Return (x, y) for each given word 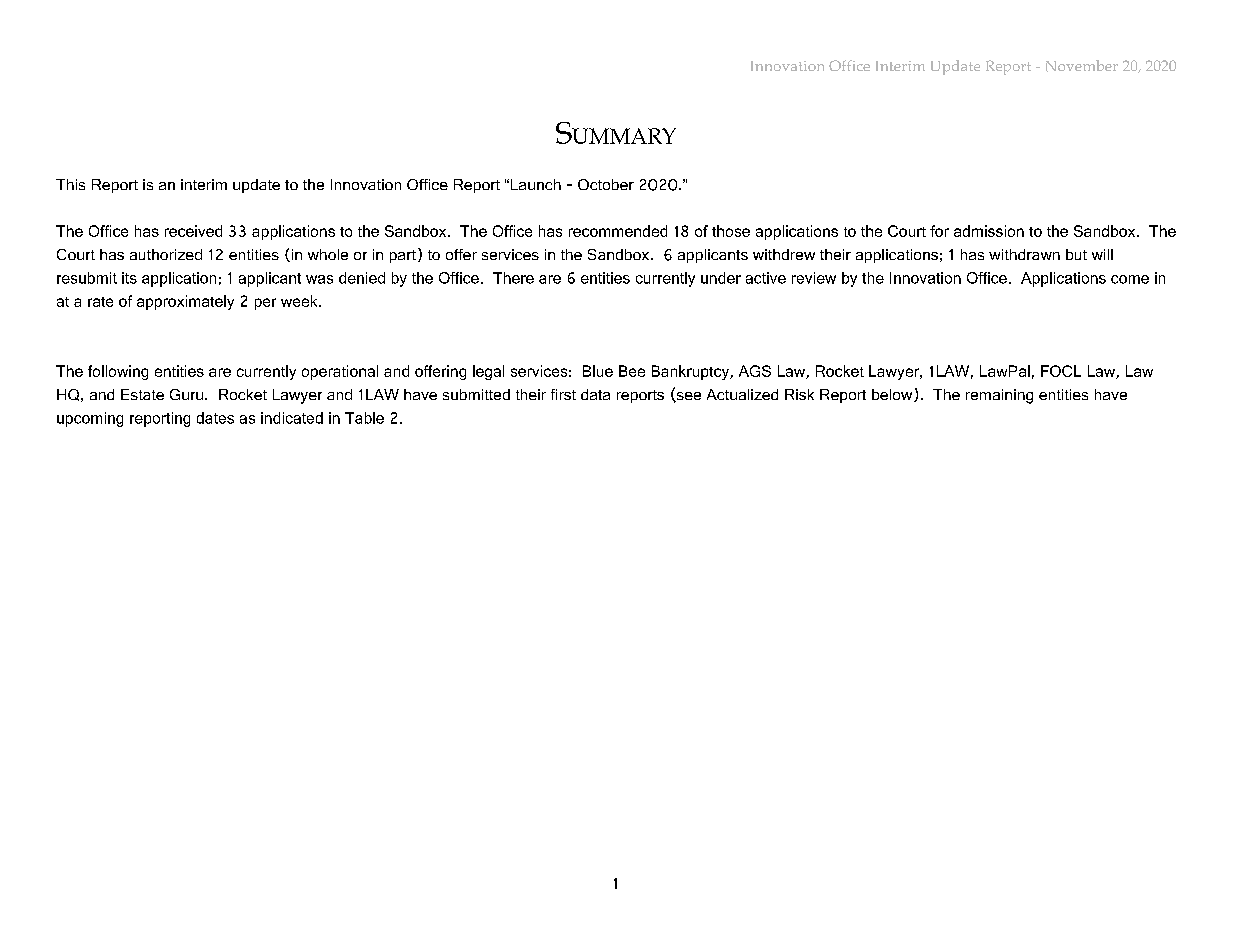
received (193, 231)
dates (215, 418)
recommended (618, 231)
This (70, 184)
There (513, 278)
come (1130, 279)
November (1082, 66)
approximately (185, 302)
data (595, 394)
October (606, 184)
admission (989, 231)
